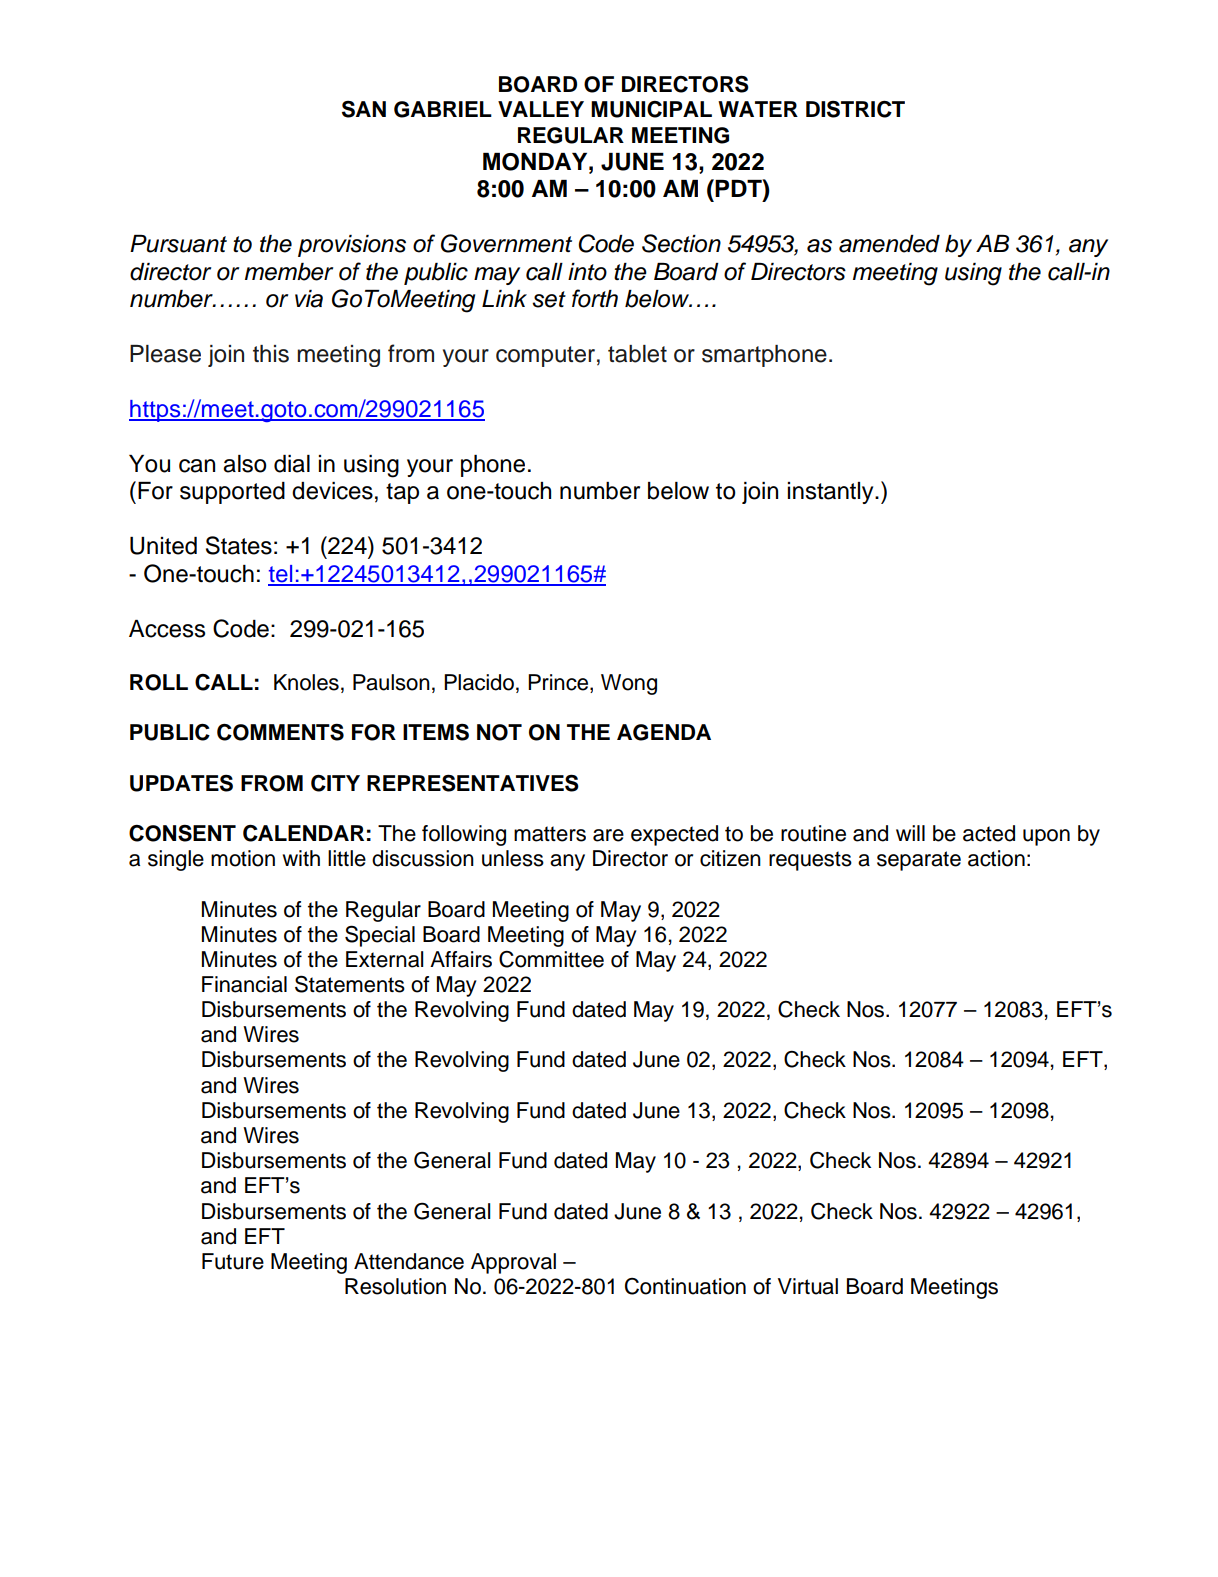  I want to click on Future, so click(233, 1261).
